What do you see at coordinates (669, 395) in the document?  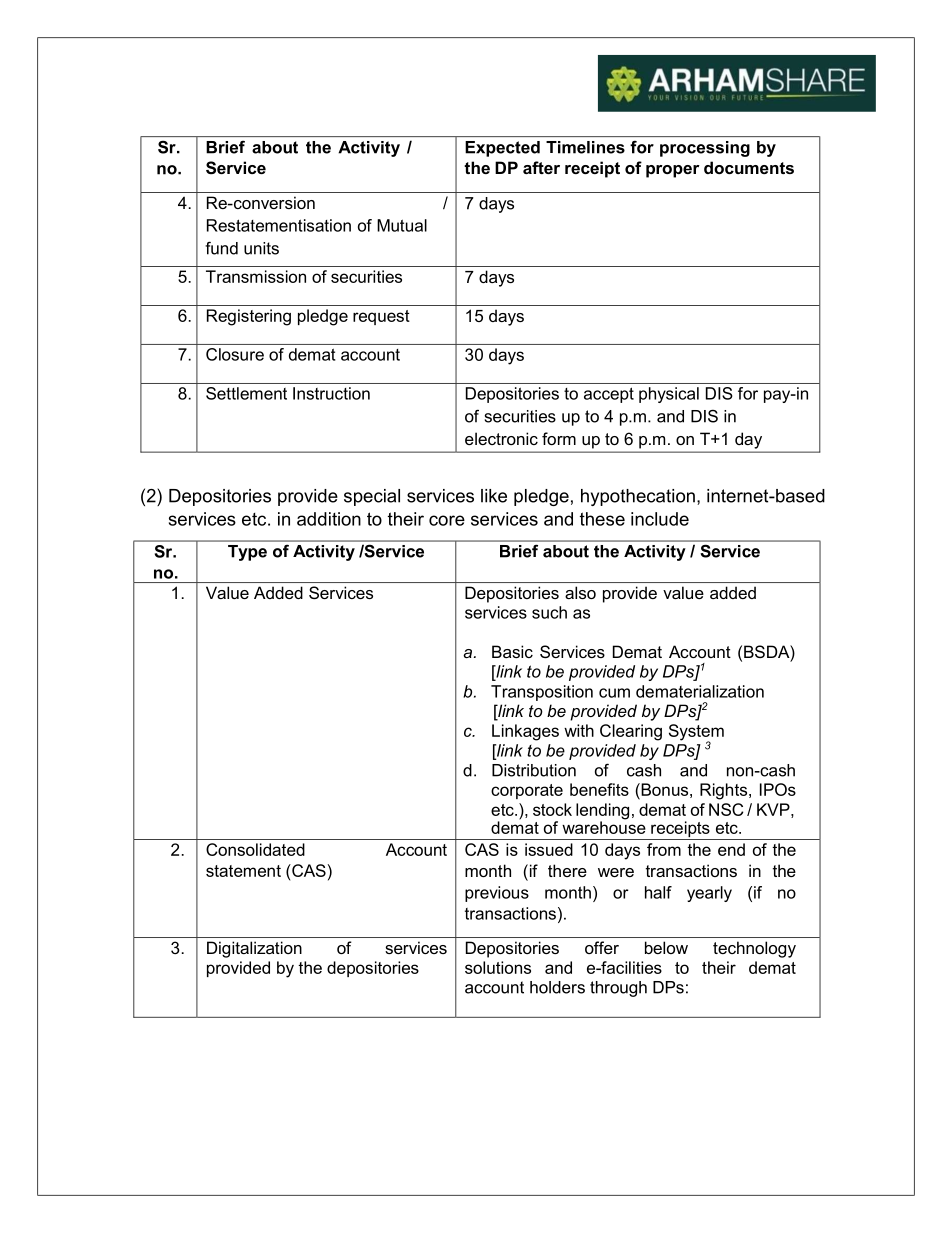 I see `physical` at bounding box center [669, 395].
